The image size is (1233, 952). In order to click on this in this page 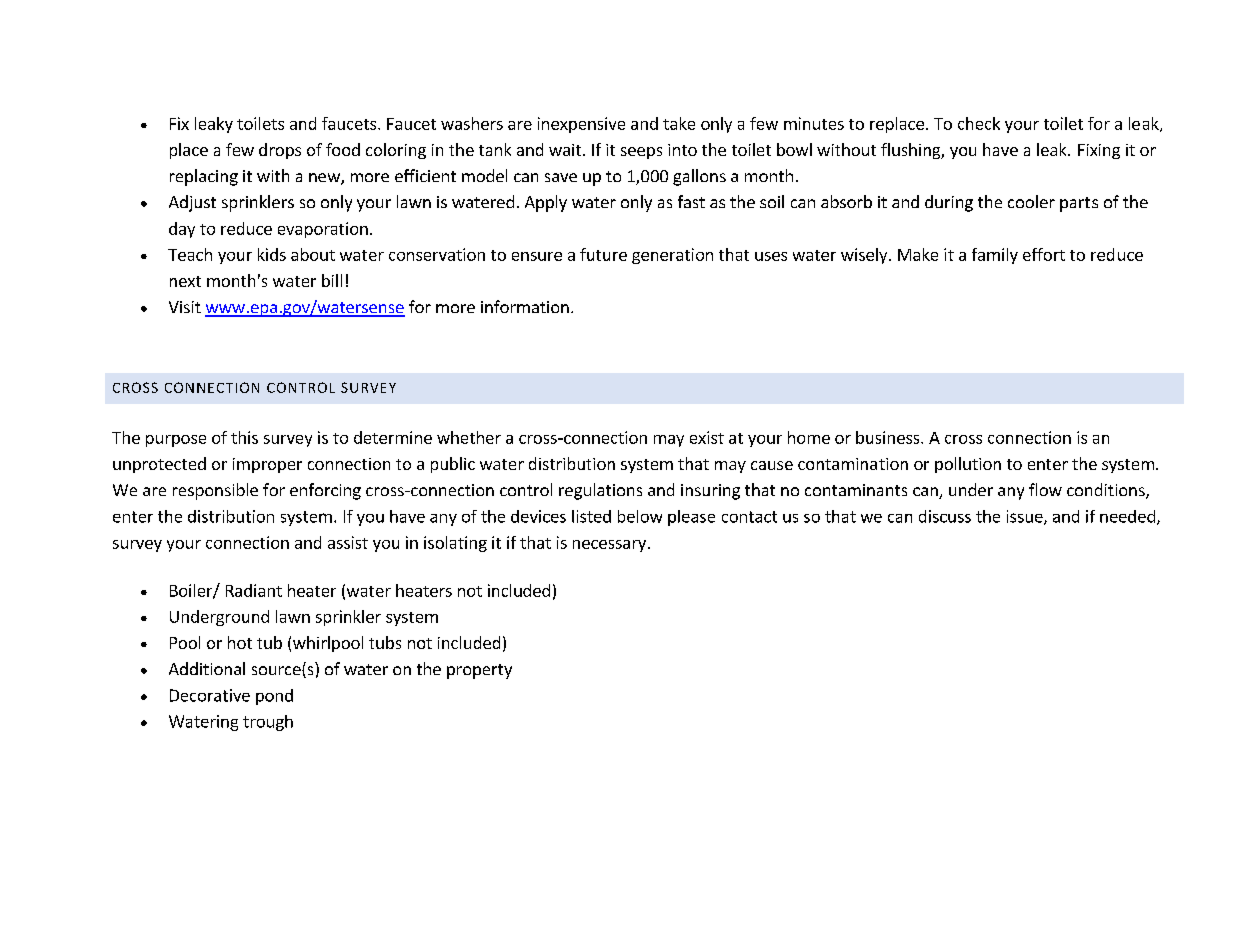, I will do `click(244, 437)`.
